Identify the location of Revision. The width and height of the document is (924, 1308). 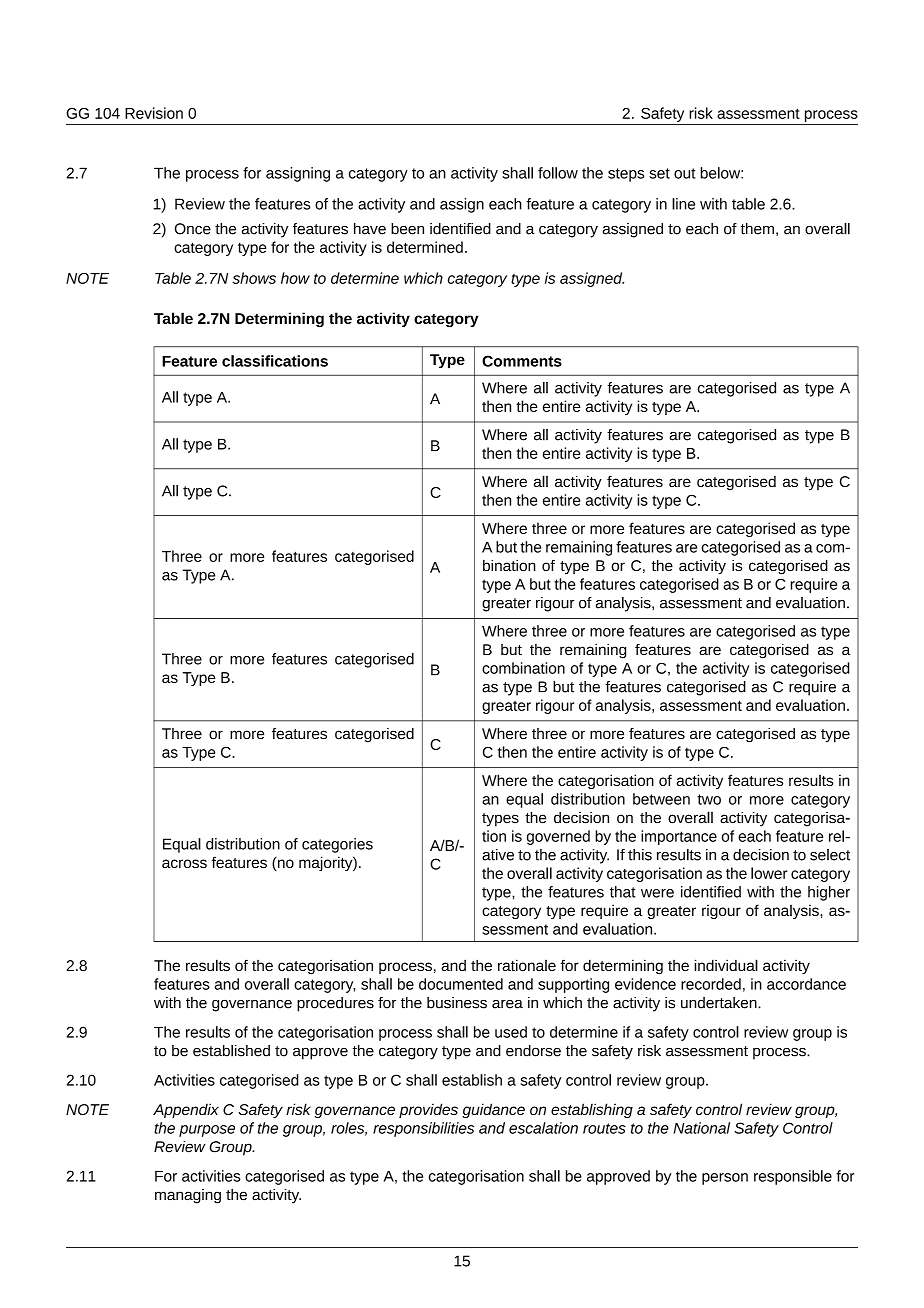
(154, 113).
